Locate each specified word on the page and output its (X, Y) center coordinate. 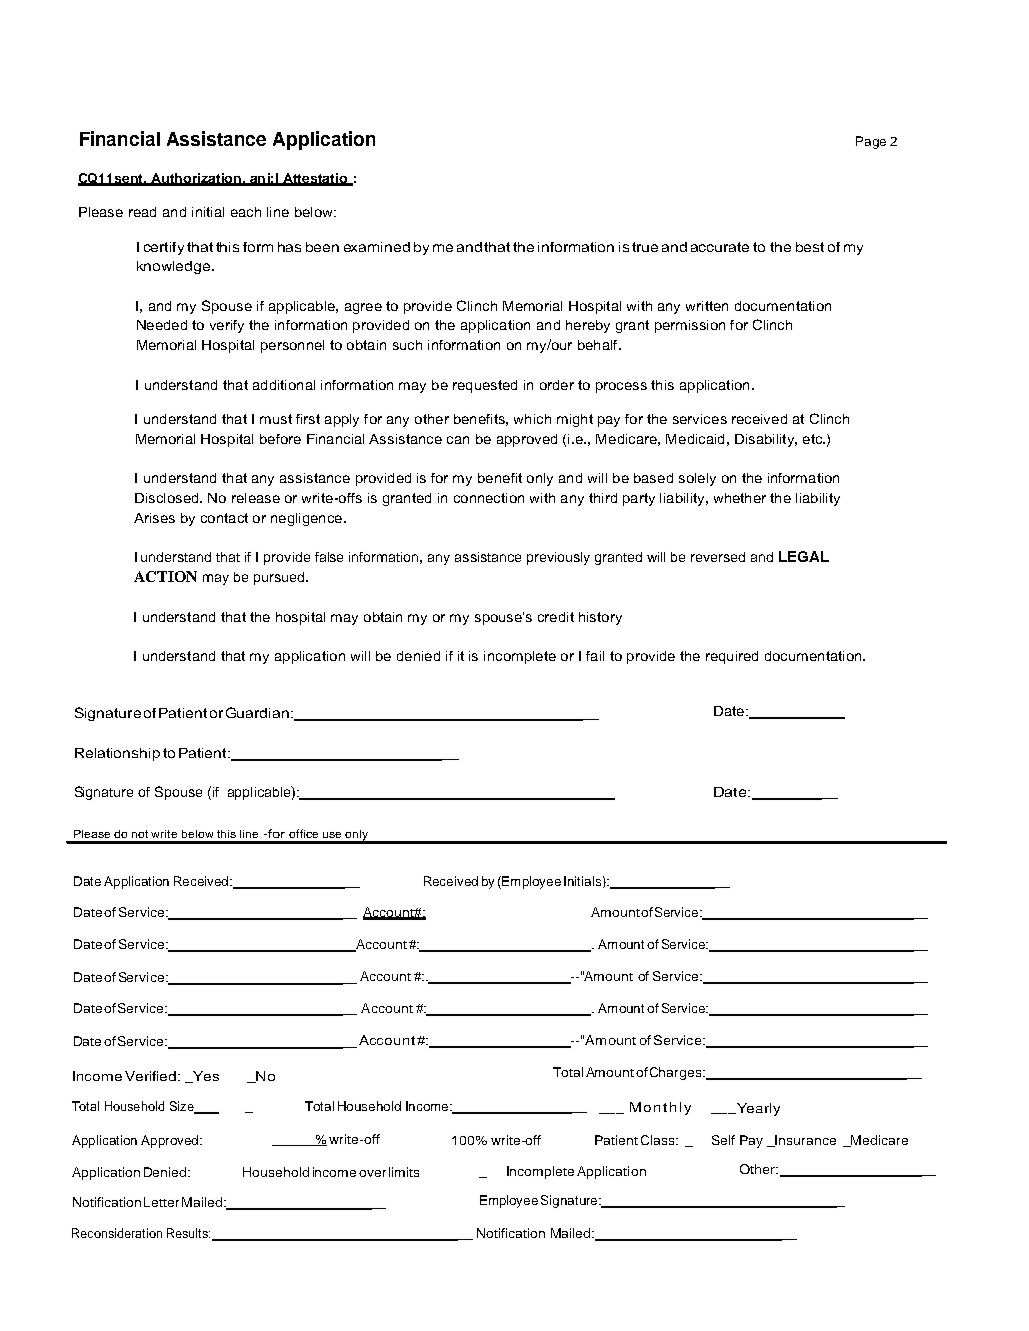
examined (377, 247)
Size (183, 1107)
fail (595, 656)
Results (188, 1233)
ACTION (165, 576)
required (732, 657)
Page (871, 142)
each (246, 212)
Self (723, 1140)
